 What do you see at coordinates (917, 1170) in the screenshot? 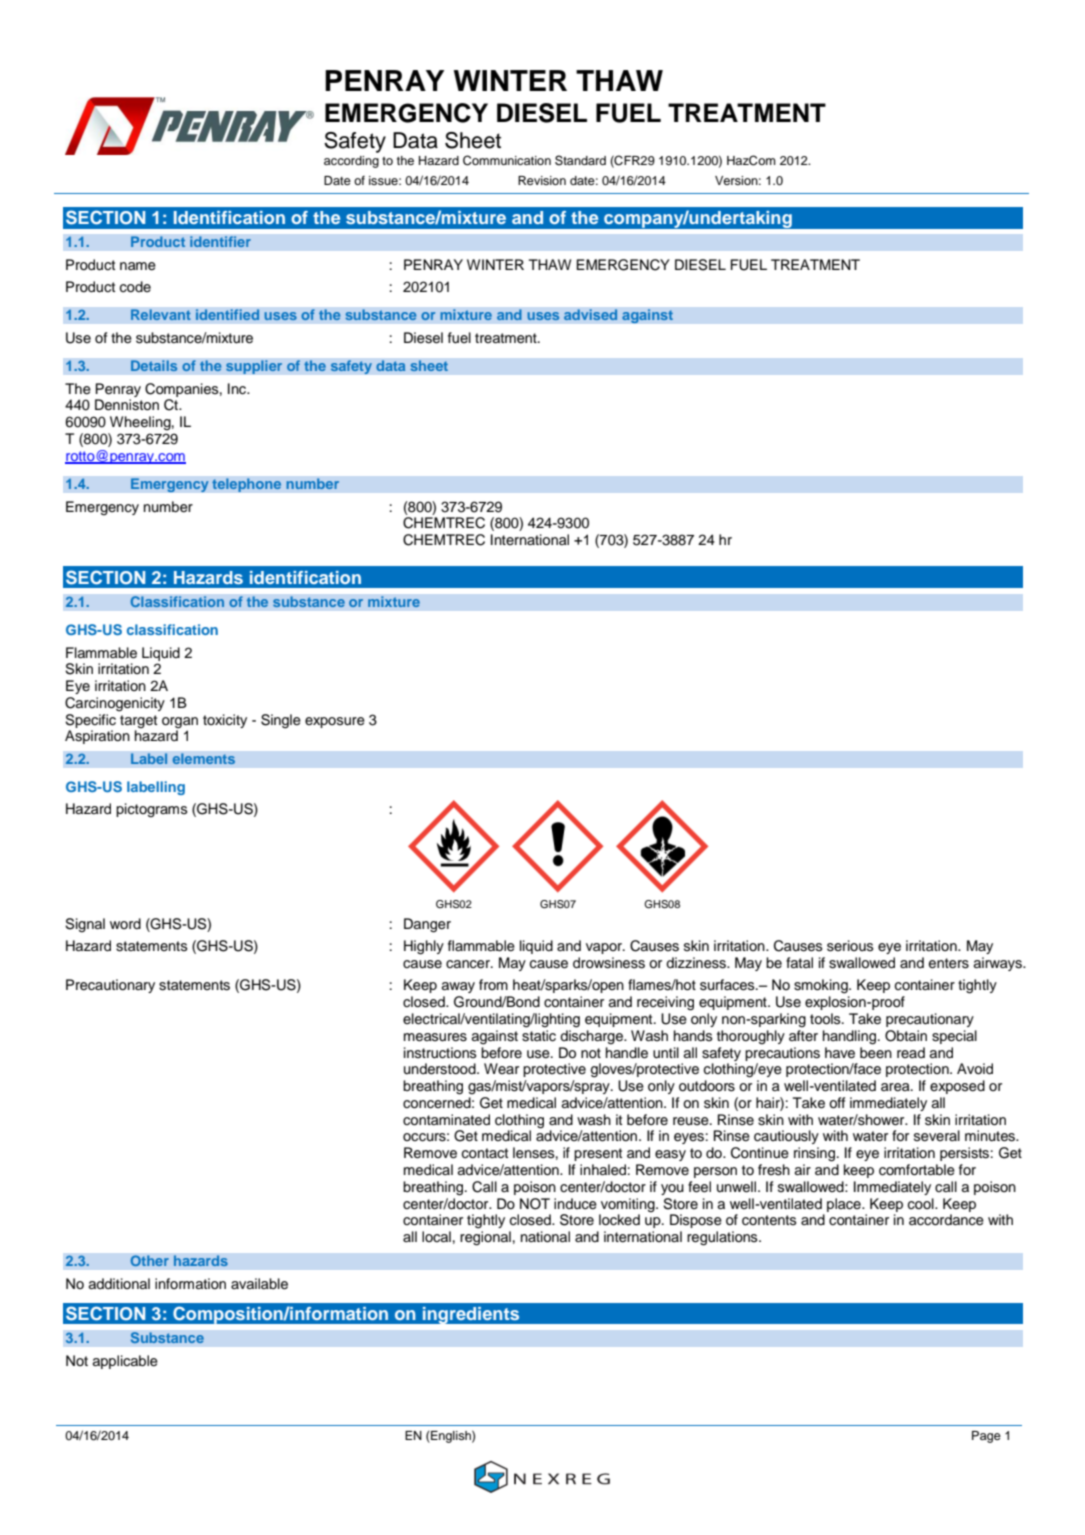
I see `comfortable` at bounding box center [917, 1170].
